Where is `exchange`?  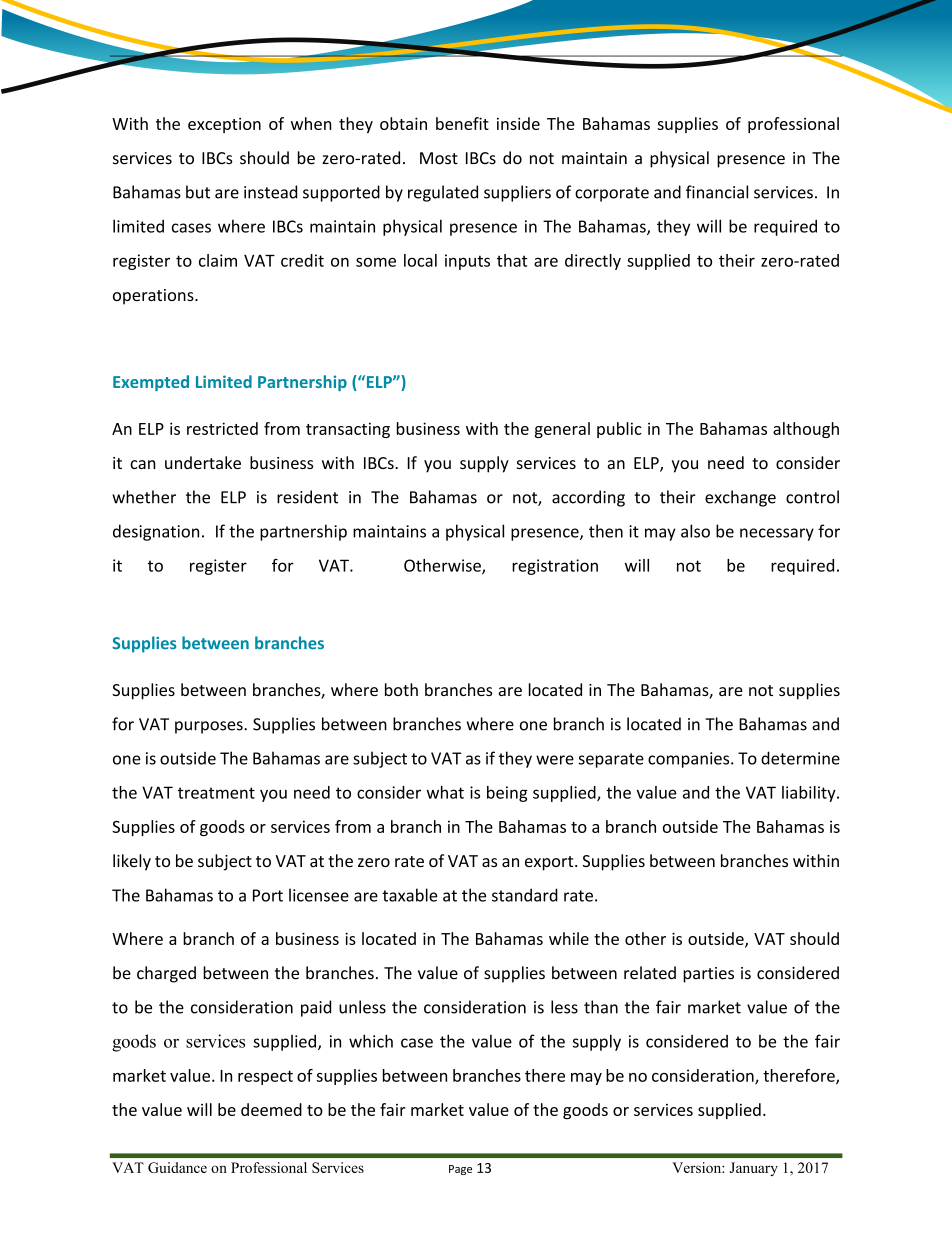 exchange is located at coordinates (740, 498).
